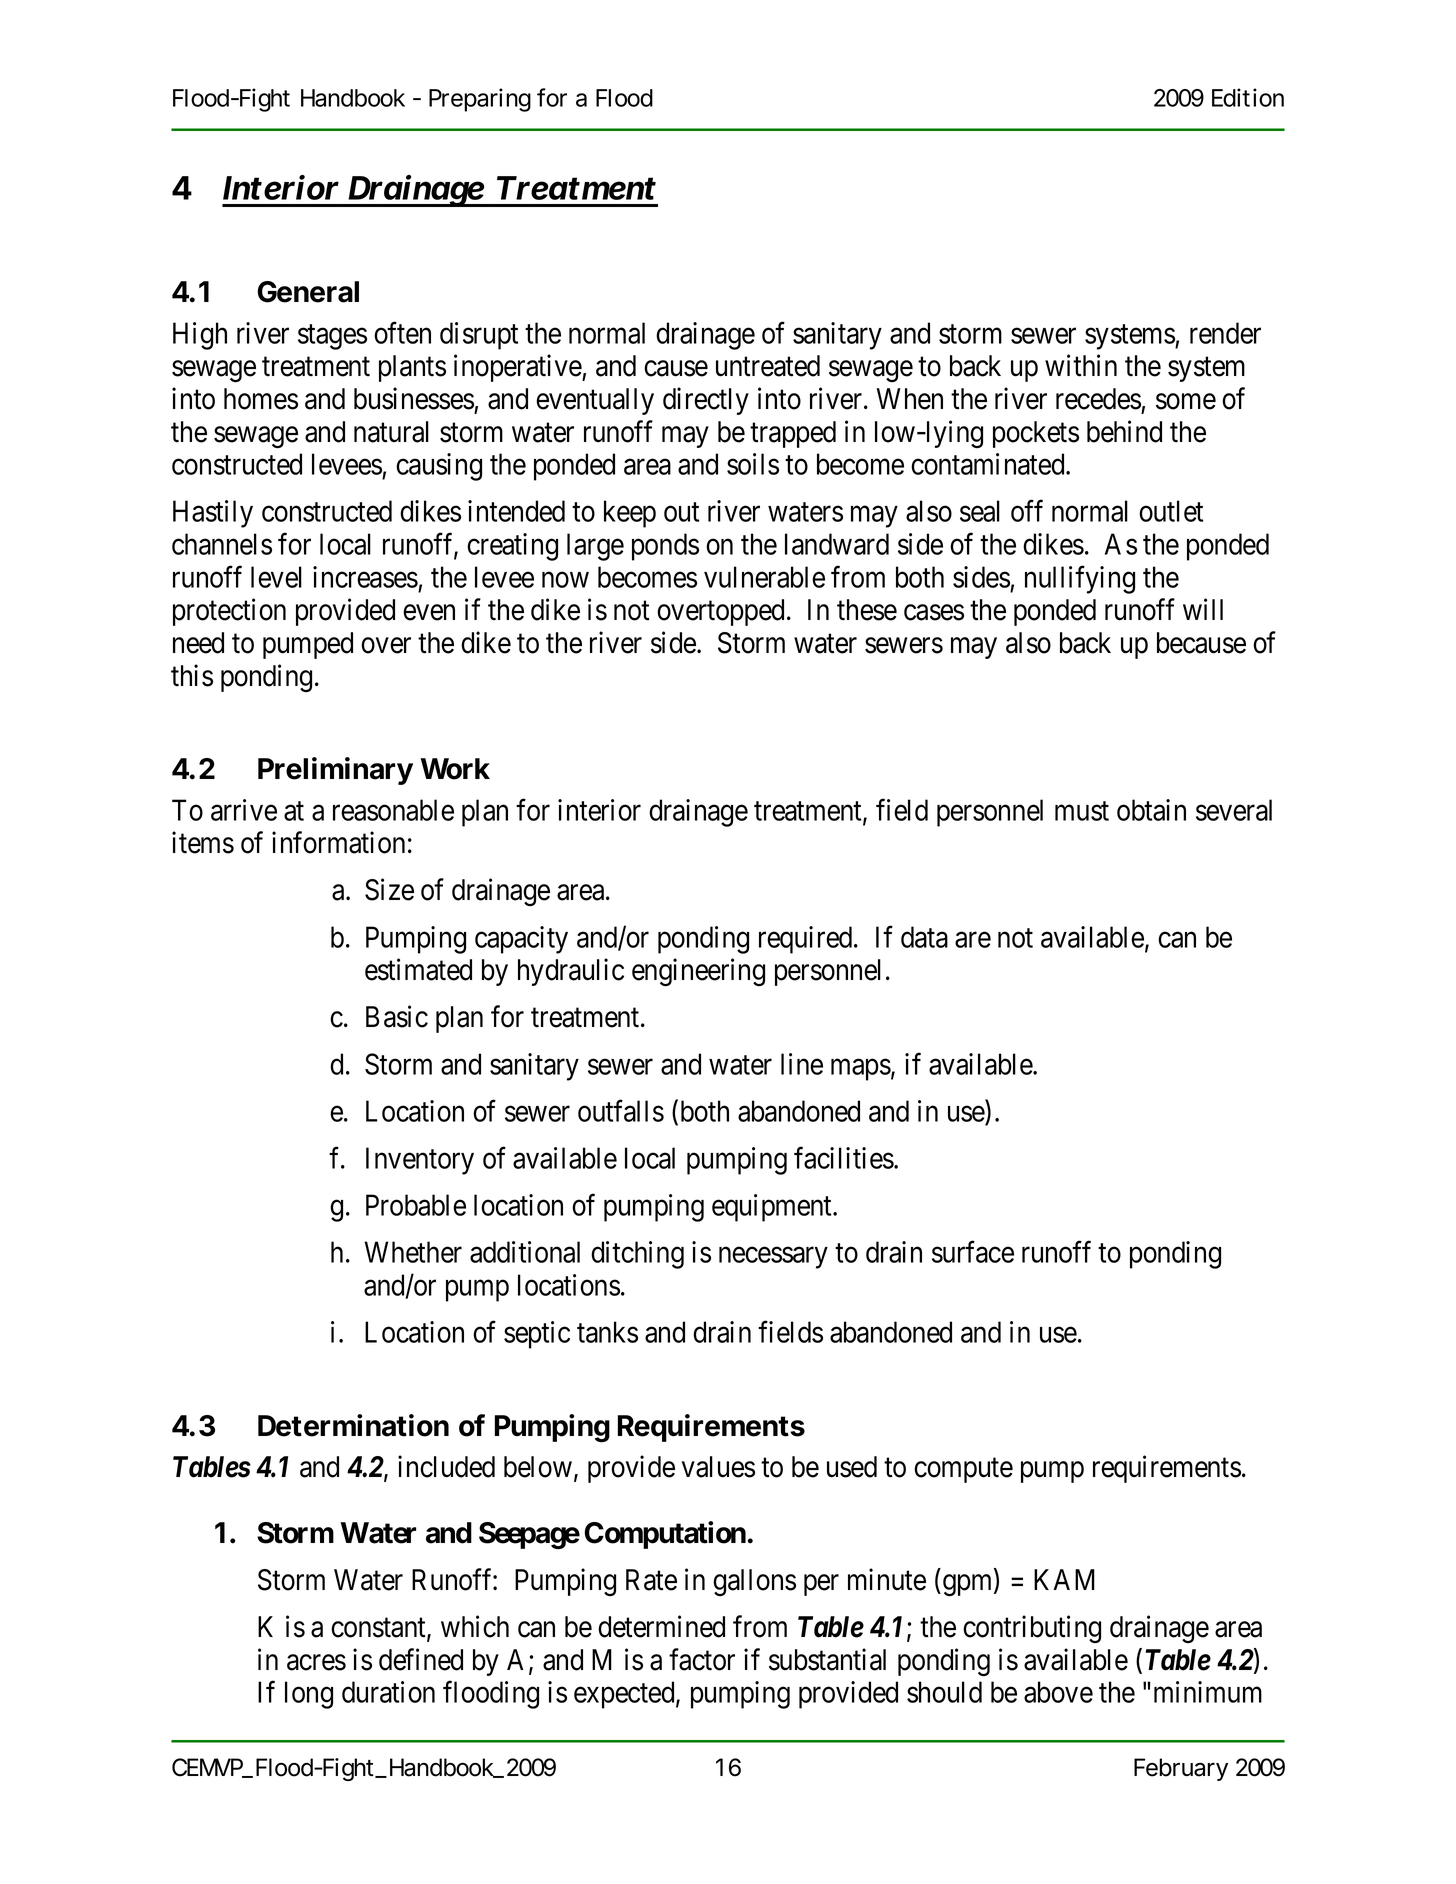 This document has height=1884, width=1456. What do you see at coordinates (702, 1659) in the document?
I see `factor` at bounding box center [702, 1659].
